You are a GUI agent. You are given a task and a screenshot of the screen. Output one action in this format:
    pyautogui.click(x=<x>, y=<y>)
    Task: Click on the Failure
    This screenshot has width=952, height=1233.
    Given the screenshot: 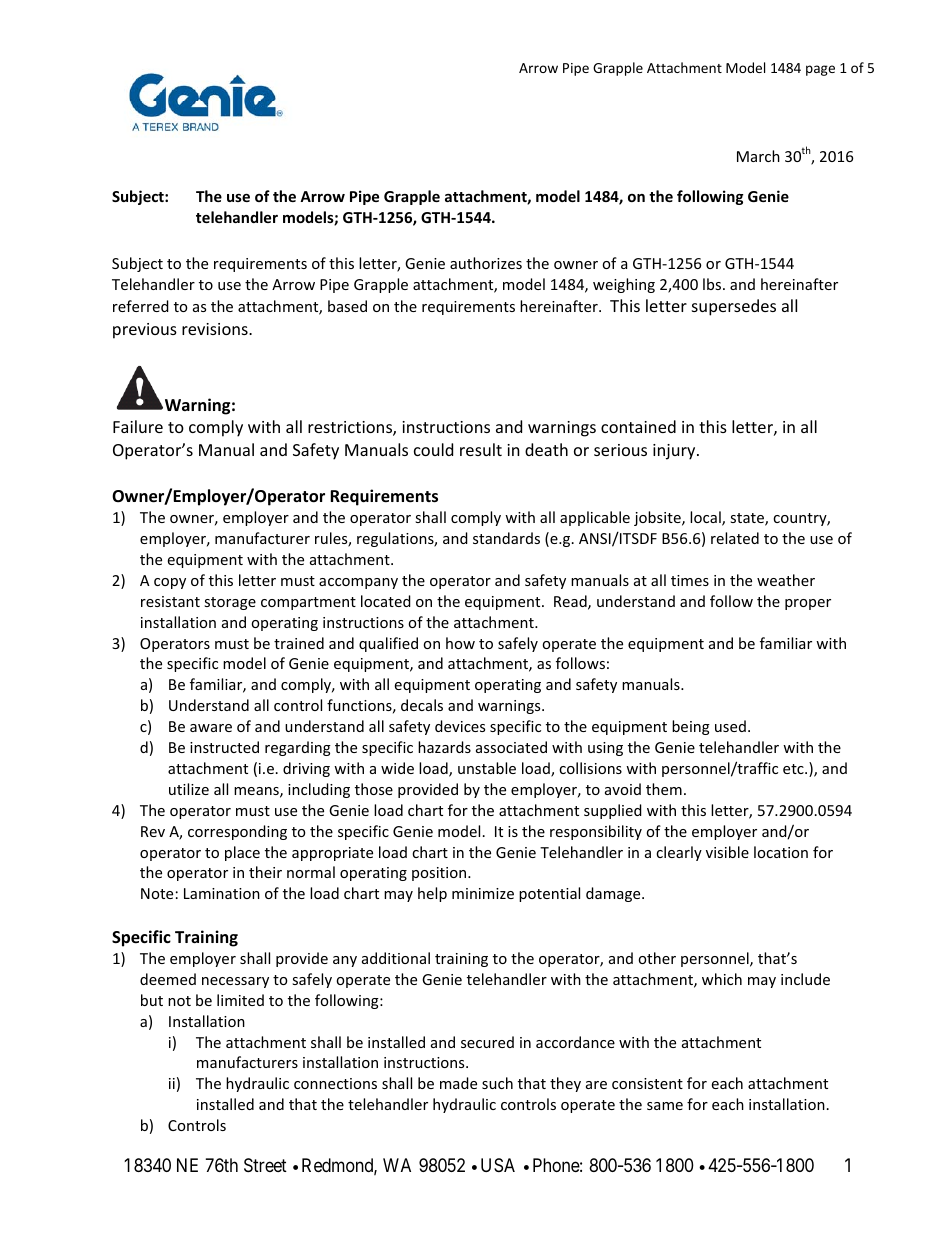 What is the action you would take?
    pyautogui.click(x=138, y=426)
